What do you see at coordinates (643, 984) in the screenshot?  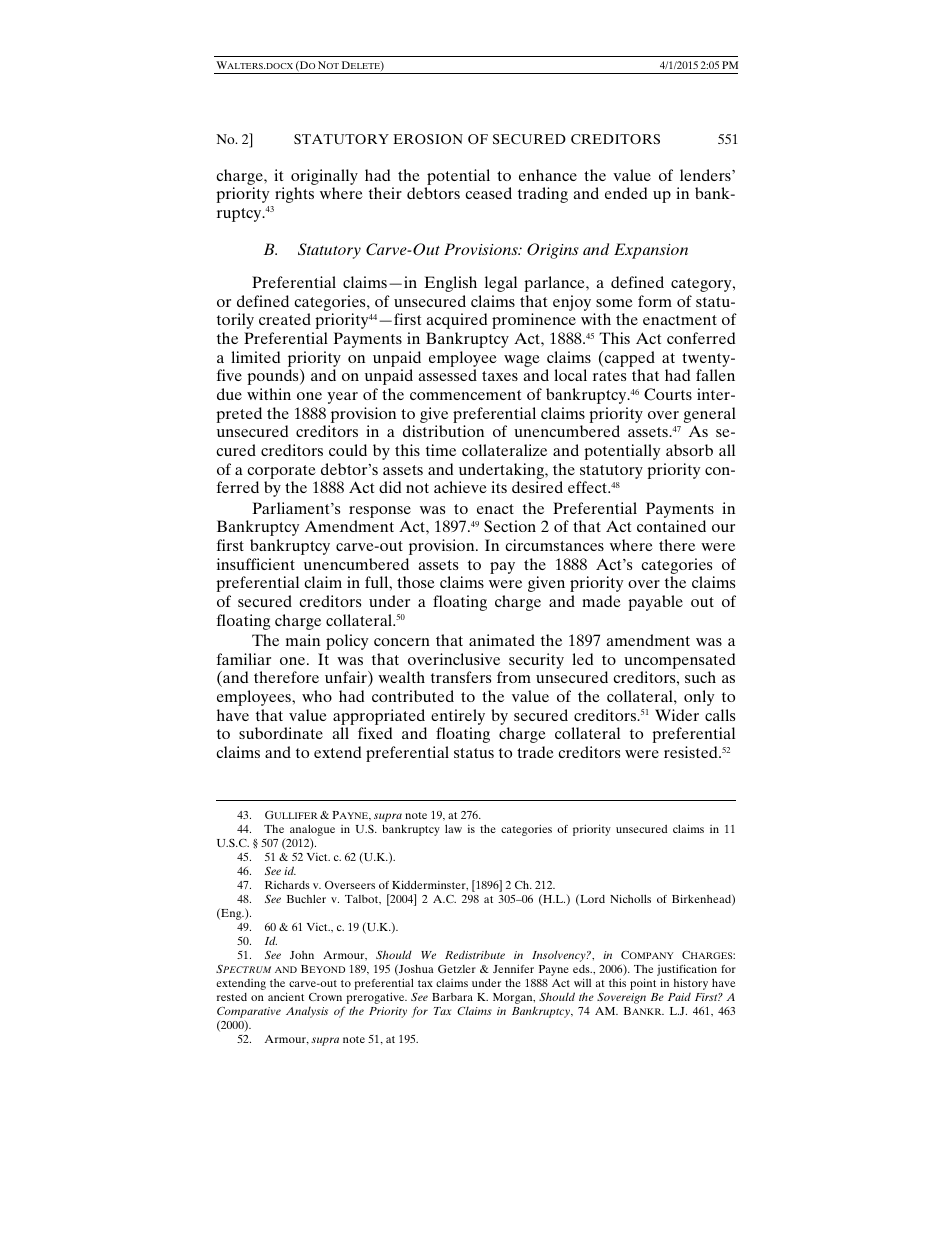 I see `point` at bounding box center [643, 984].
